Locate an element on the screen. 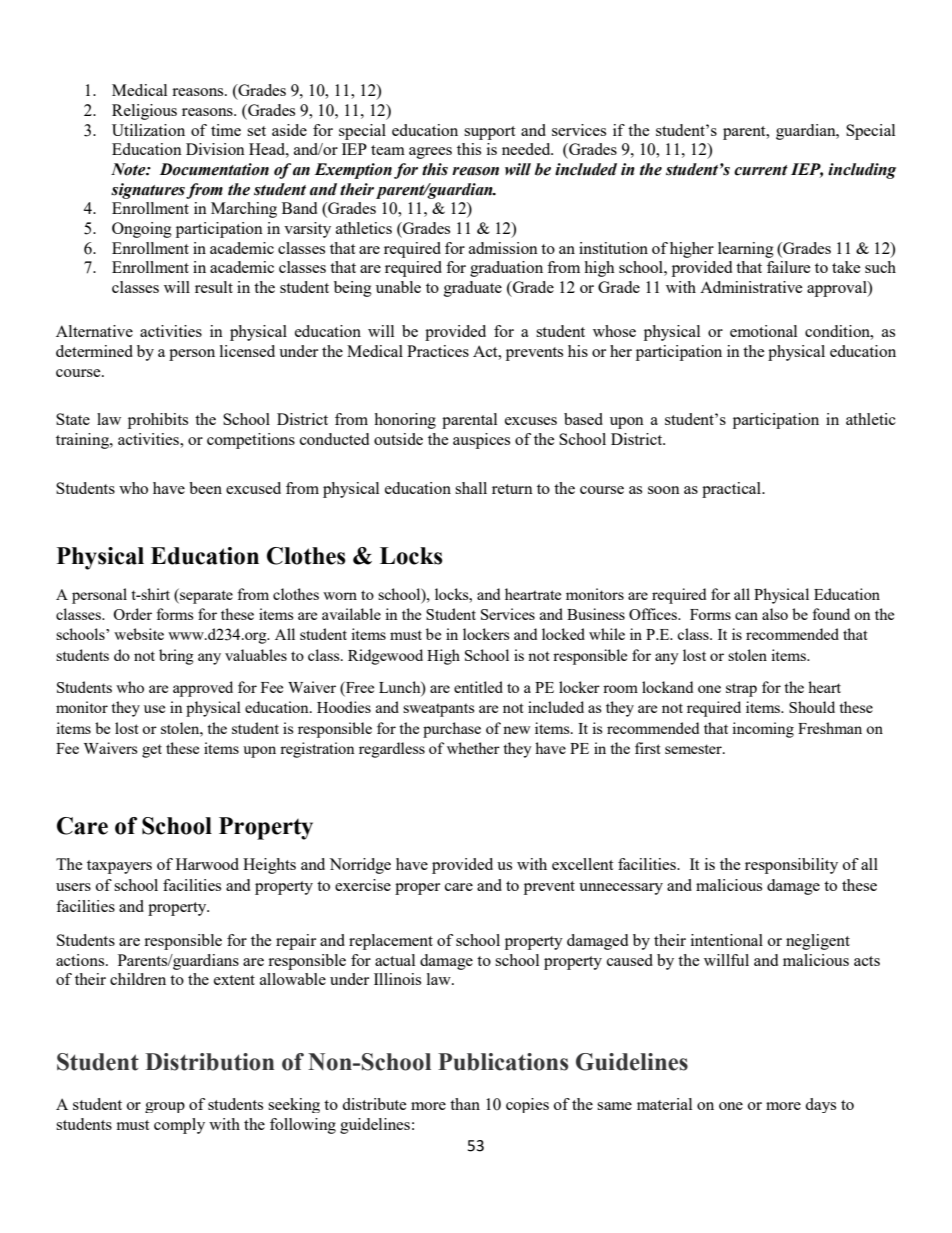 This screenshot has width=952, height=1233. group is located at coordinates (165, 1107).
